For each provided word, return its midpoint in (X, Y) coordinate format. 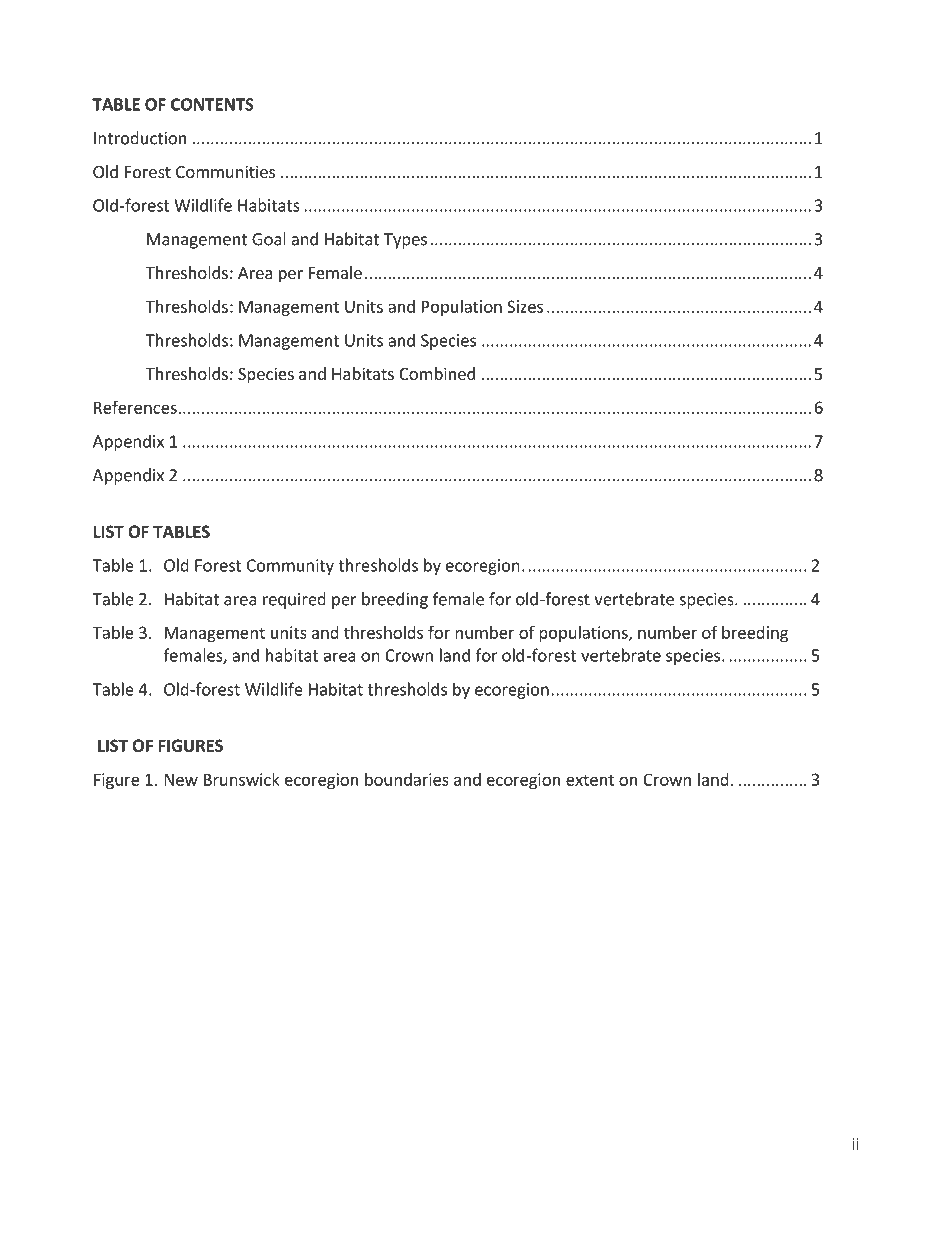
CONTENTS (212, 104)
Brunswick (242, 779)
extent (590, 780)
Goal (269, 239)
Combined (437, 373)
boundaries (407, 779)
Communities (225, 171)
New (181, 779)
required (294, 600)
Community (290, 567)
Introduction (140, 138)
